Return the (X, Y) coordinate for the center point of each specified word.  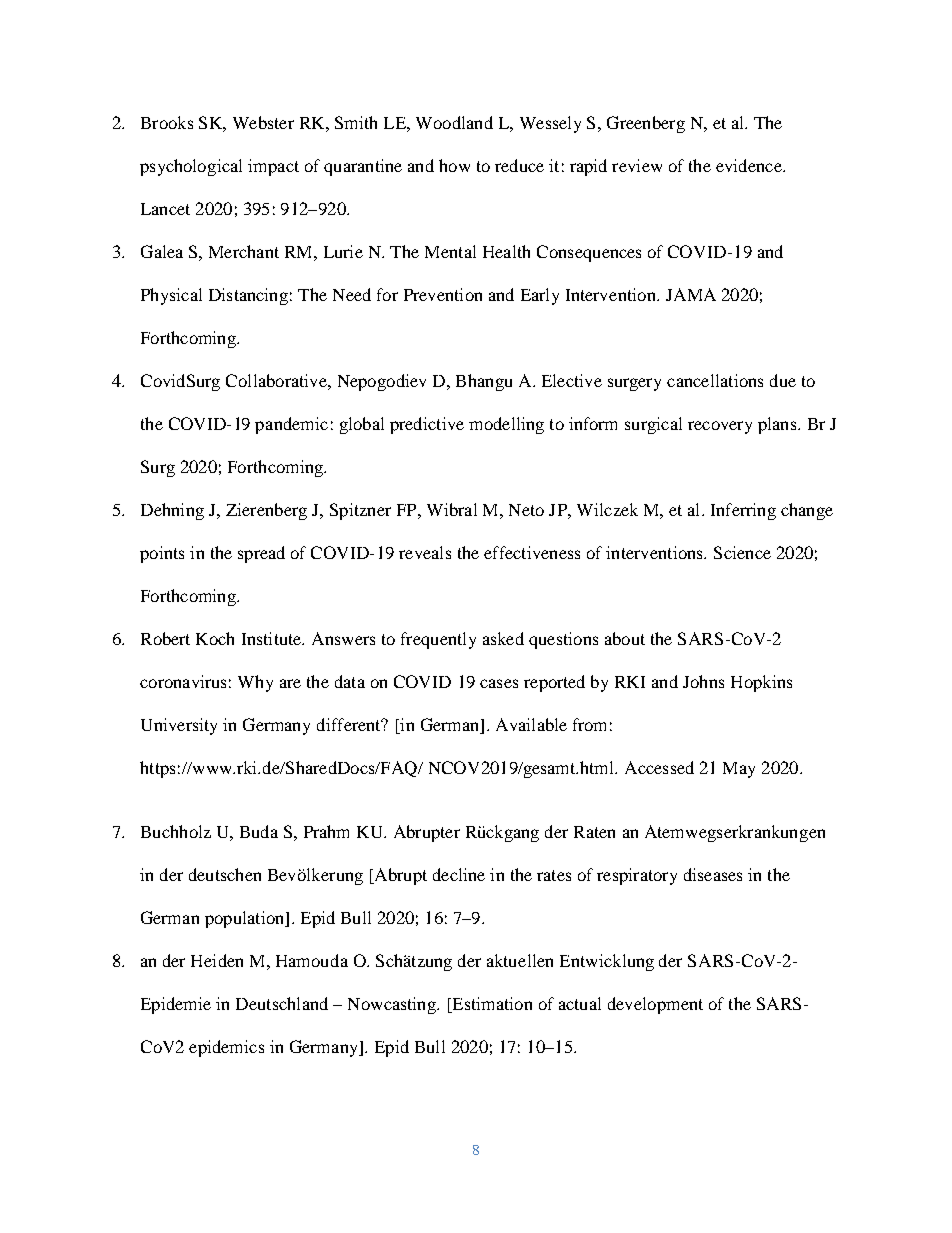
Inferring (743, 511)
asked (503, 638)
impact (273, 167)
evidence (750, 165)
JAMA (691, 294)
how (454, 165)
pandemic (291, 425)
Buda (259, 831)
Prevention (443, 294)
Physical (171, 296)
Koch (215, 638)
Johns (703, 681)
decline (459, 874)
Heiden (217, 960)
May (739, 770)
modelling (506, 425)
